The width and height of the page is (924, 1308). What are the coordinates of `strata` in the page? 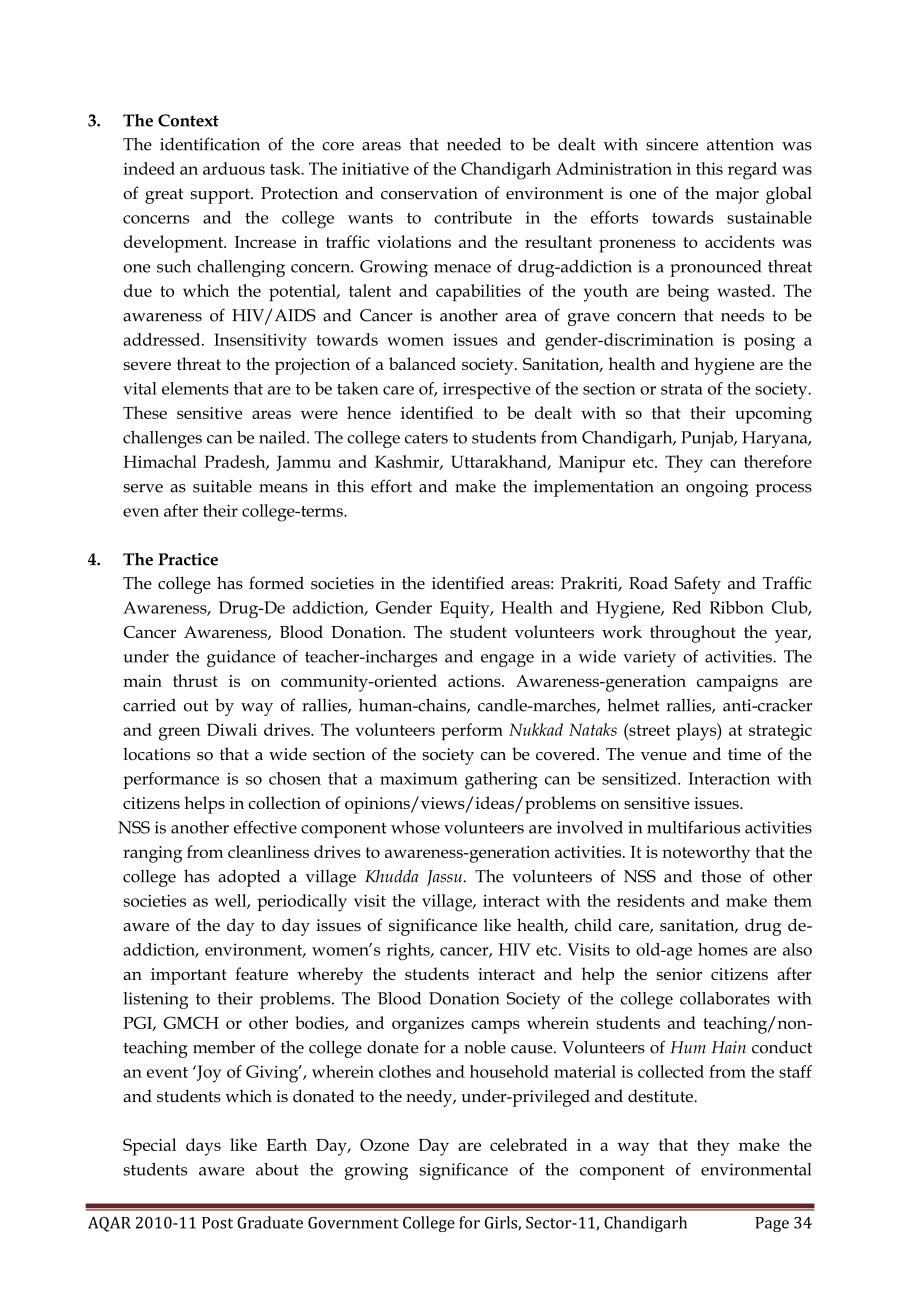 It's located at (682, 389).
